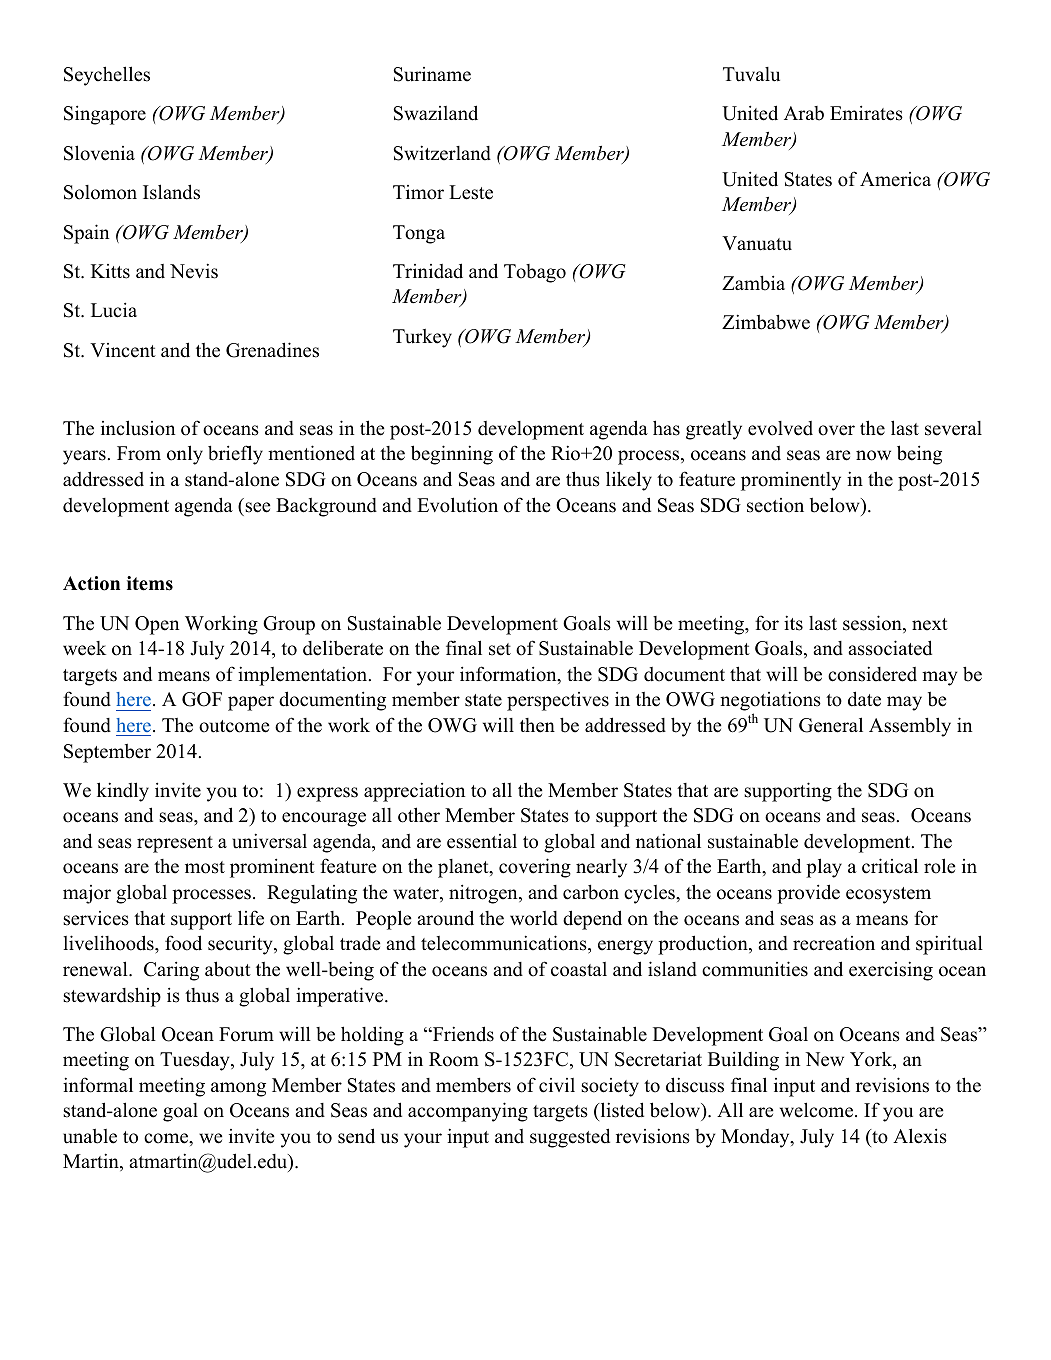  What do you see at coordinates (866, 113) in the screenshot?
I see `Emirates` at bounding box center [866, 113].
